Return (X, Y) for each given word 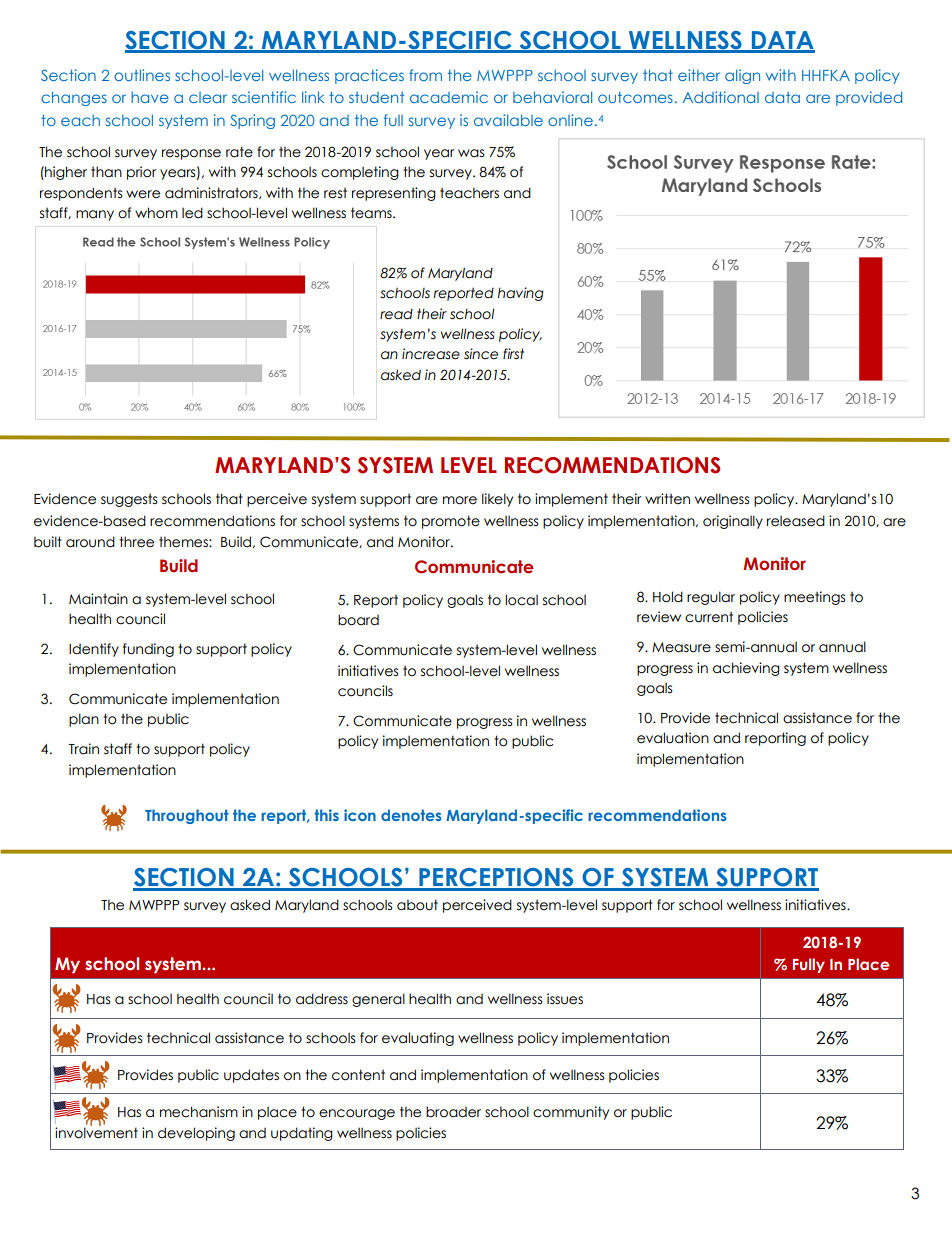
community (571, 1113)
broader (453, 1112)
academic (449, 97)
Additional (721, 97)
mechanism (199, 1112)
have (150, 97)
